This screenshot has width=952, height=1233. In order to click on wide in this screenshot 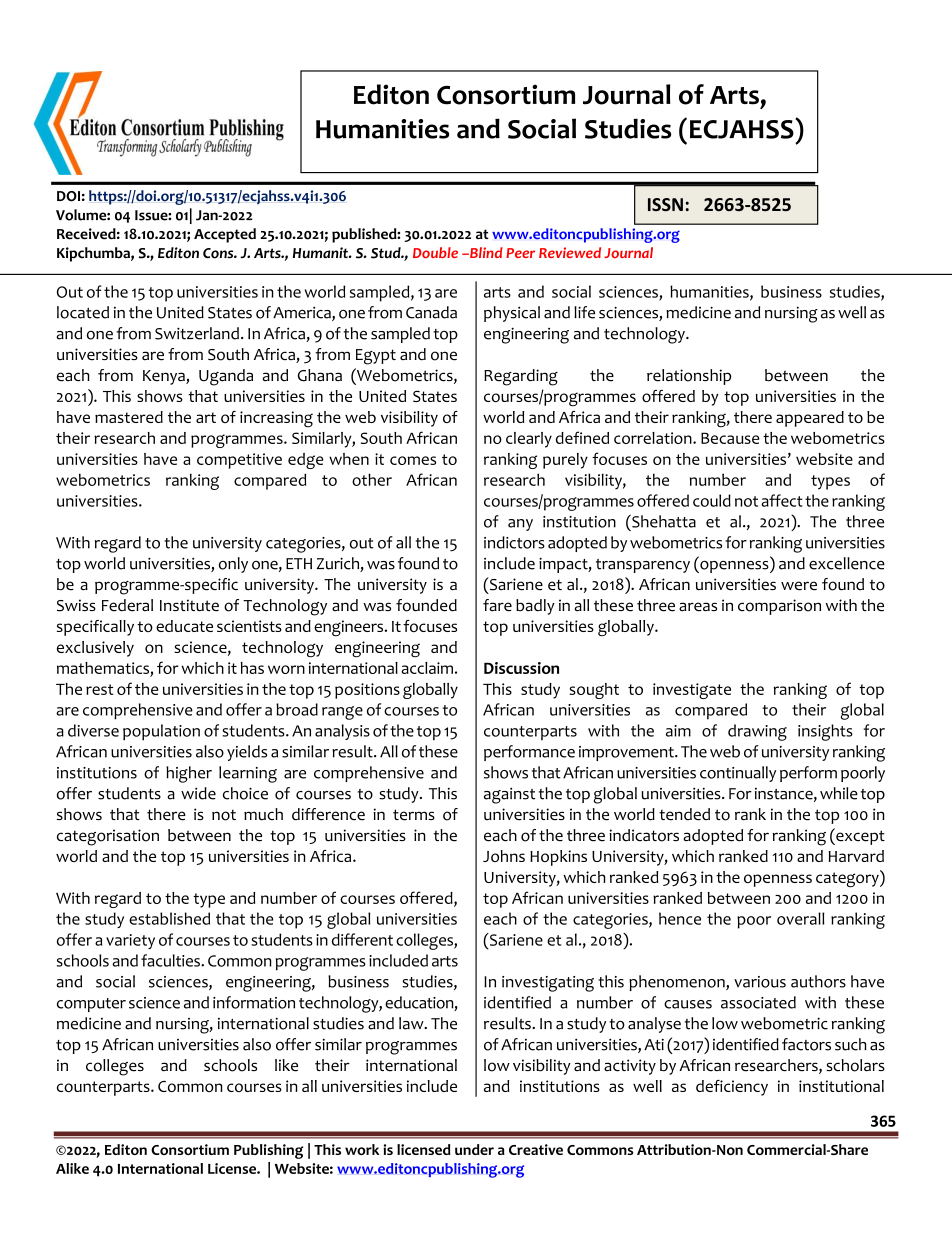, I will do `click(198, 793)`.
